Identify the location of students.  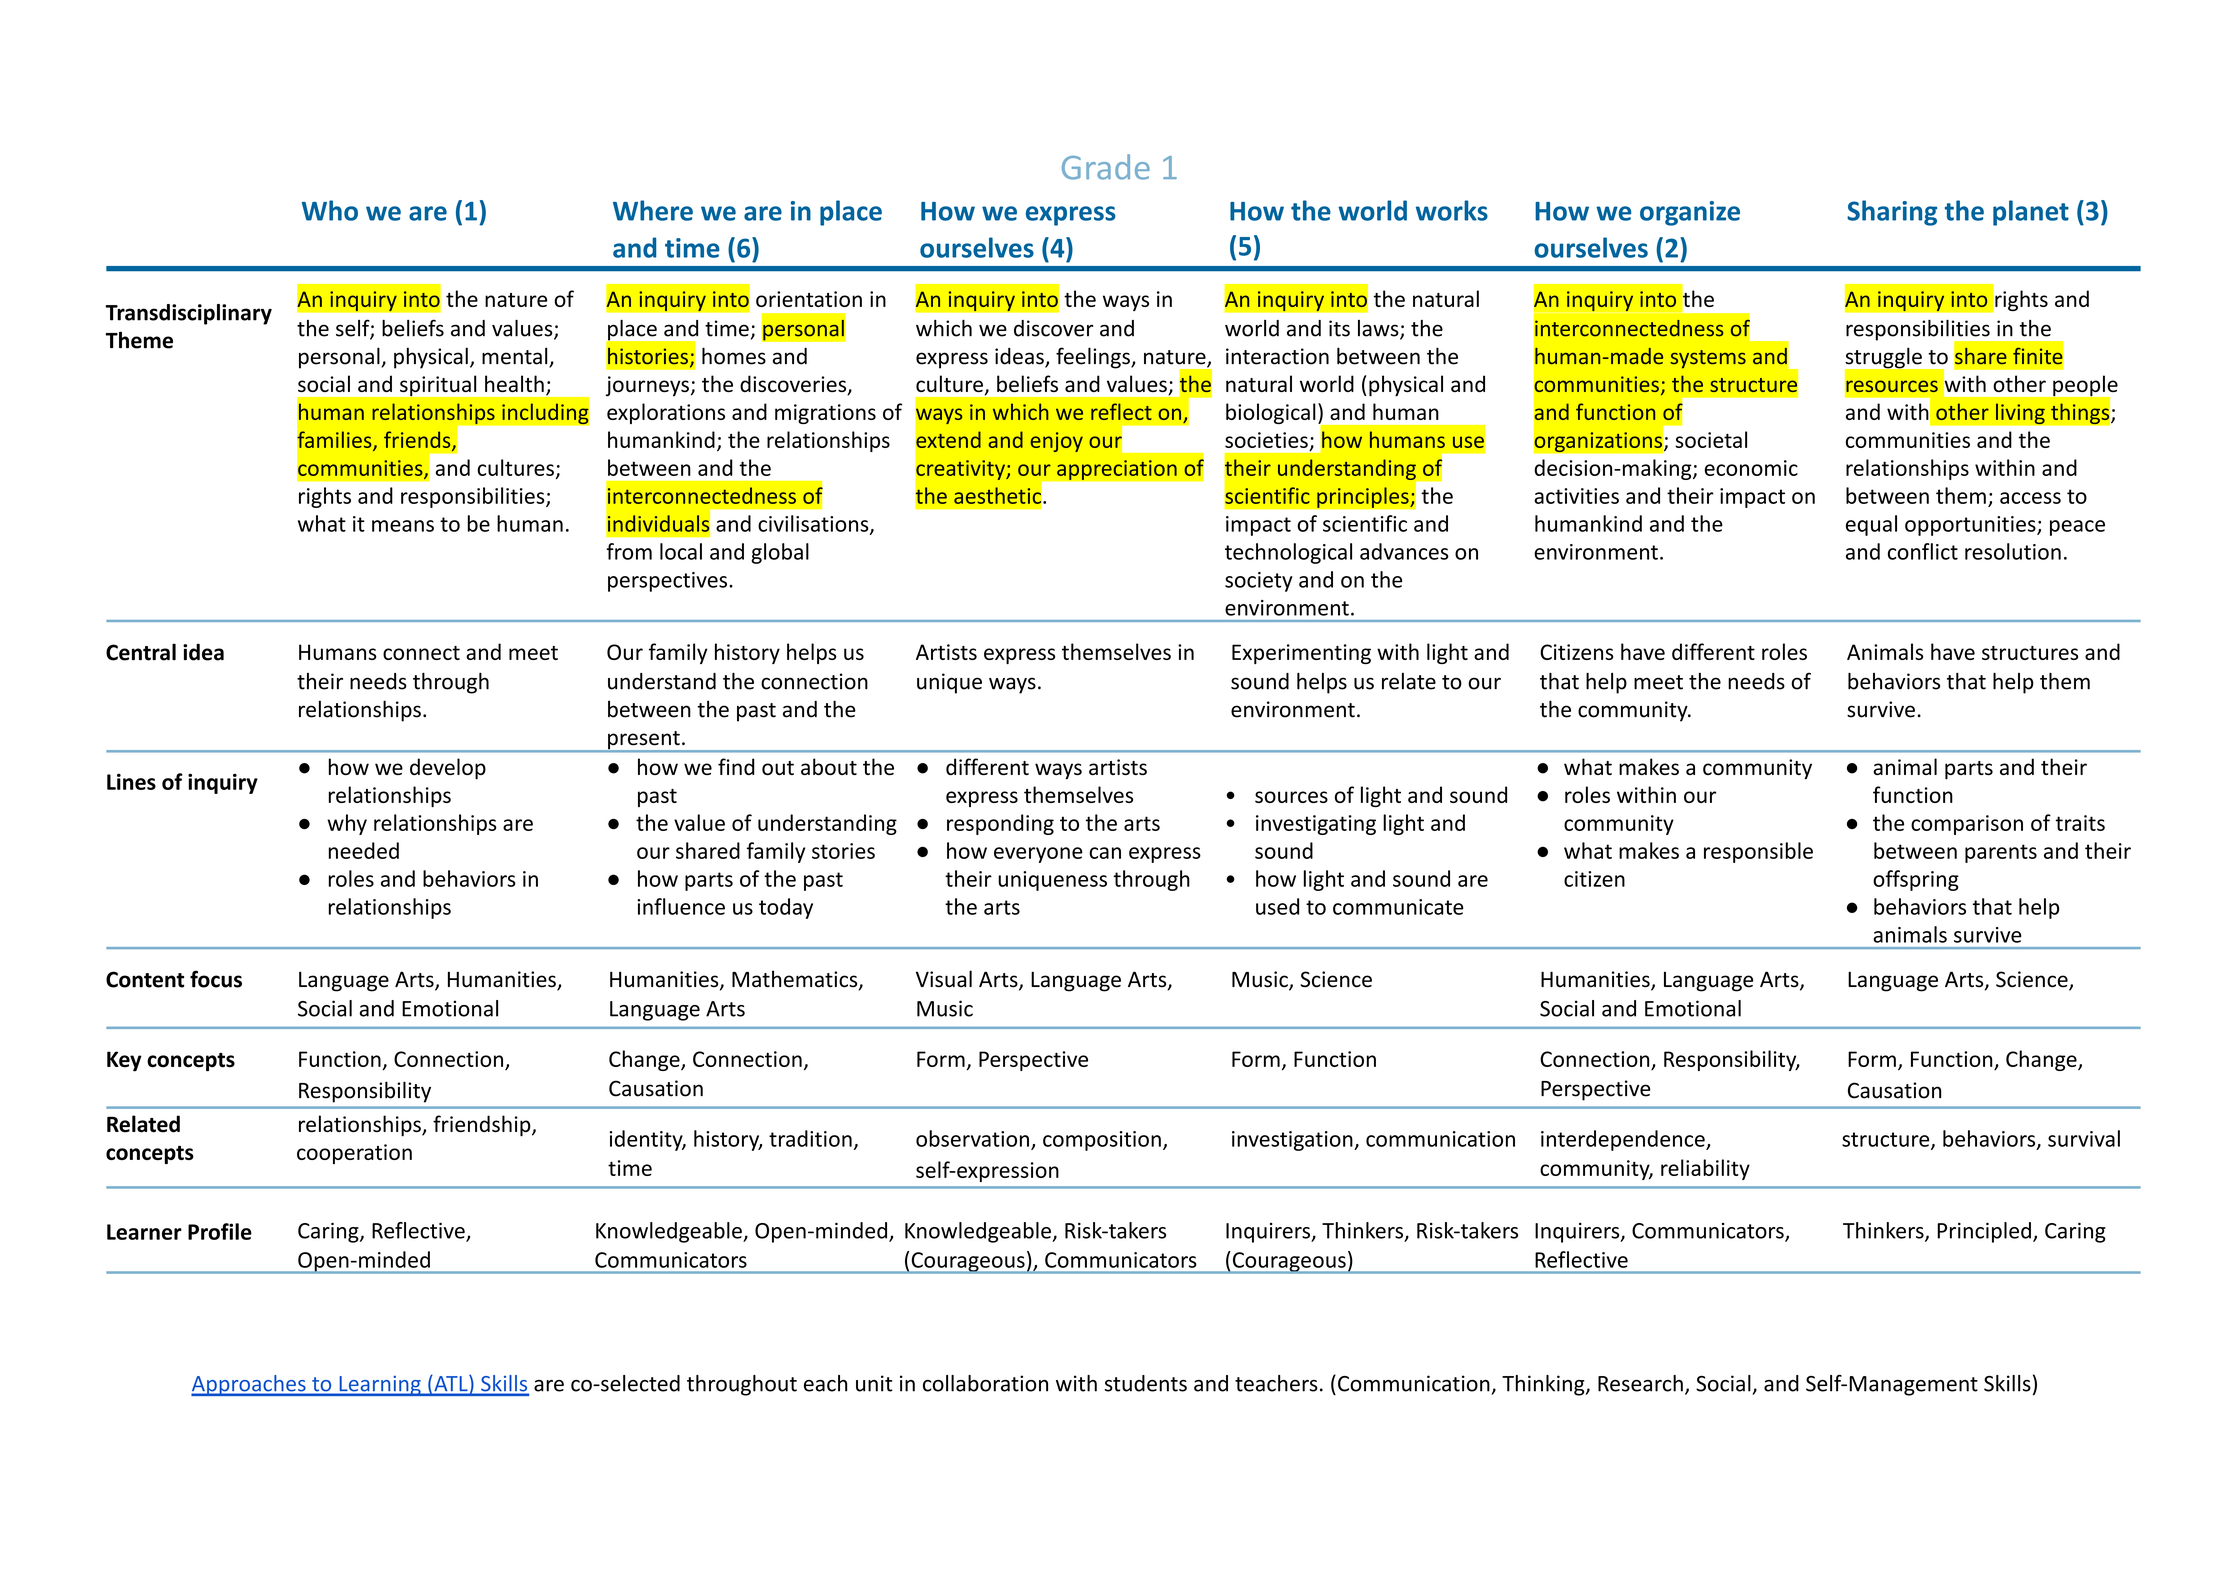
(1145, 1383).
